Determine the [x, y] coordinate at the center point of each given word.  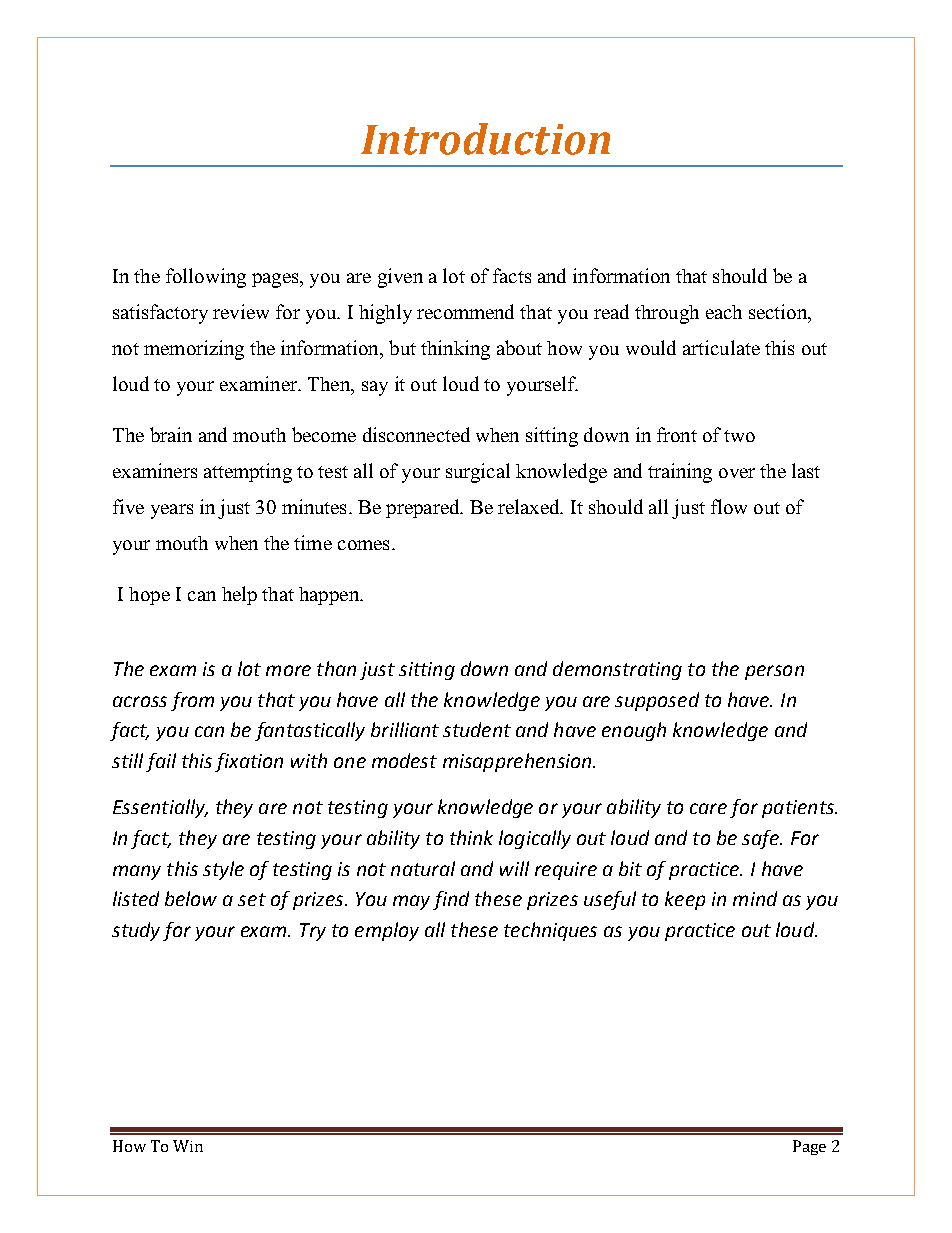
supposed [657, 701]
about [519, 347]
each [724, 312]
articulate [721, 347]
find [451, 900]
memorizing [194, 350]
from [192, 701]
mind [755, 898]
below [191, 898]
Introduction [485, 139]
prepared [424, 508]
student [477, 729]
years [172, 511]
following [206, 278]
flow [729, 506]
